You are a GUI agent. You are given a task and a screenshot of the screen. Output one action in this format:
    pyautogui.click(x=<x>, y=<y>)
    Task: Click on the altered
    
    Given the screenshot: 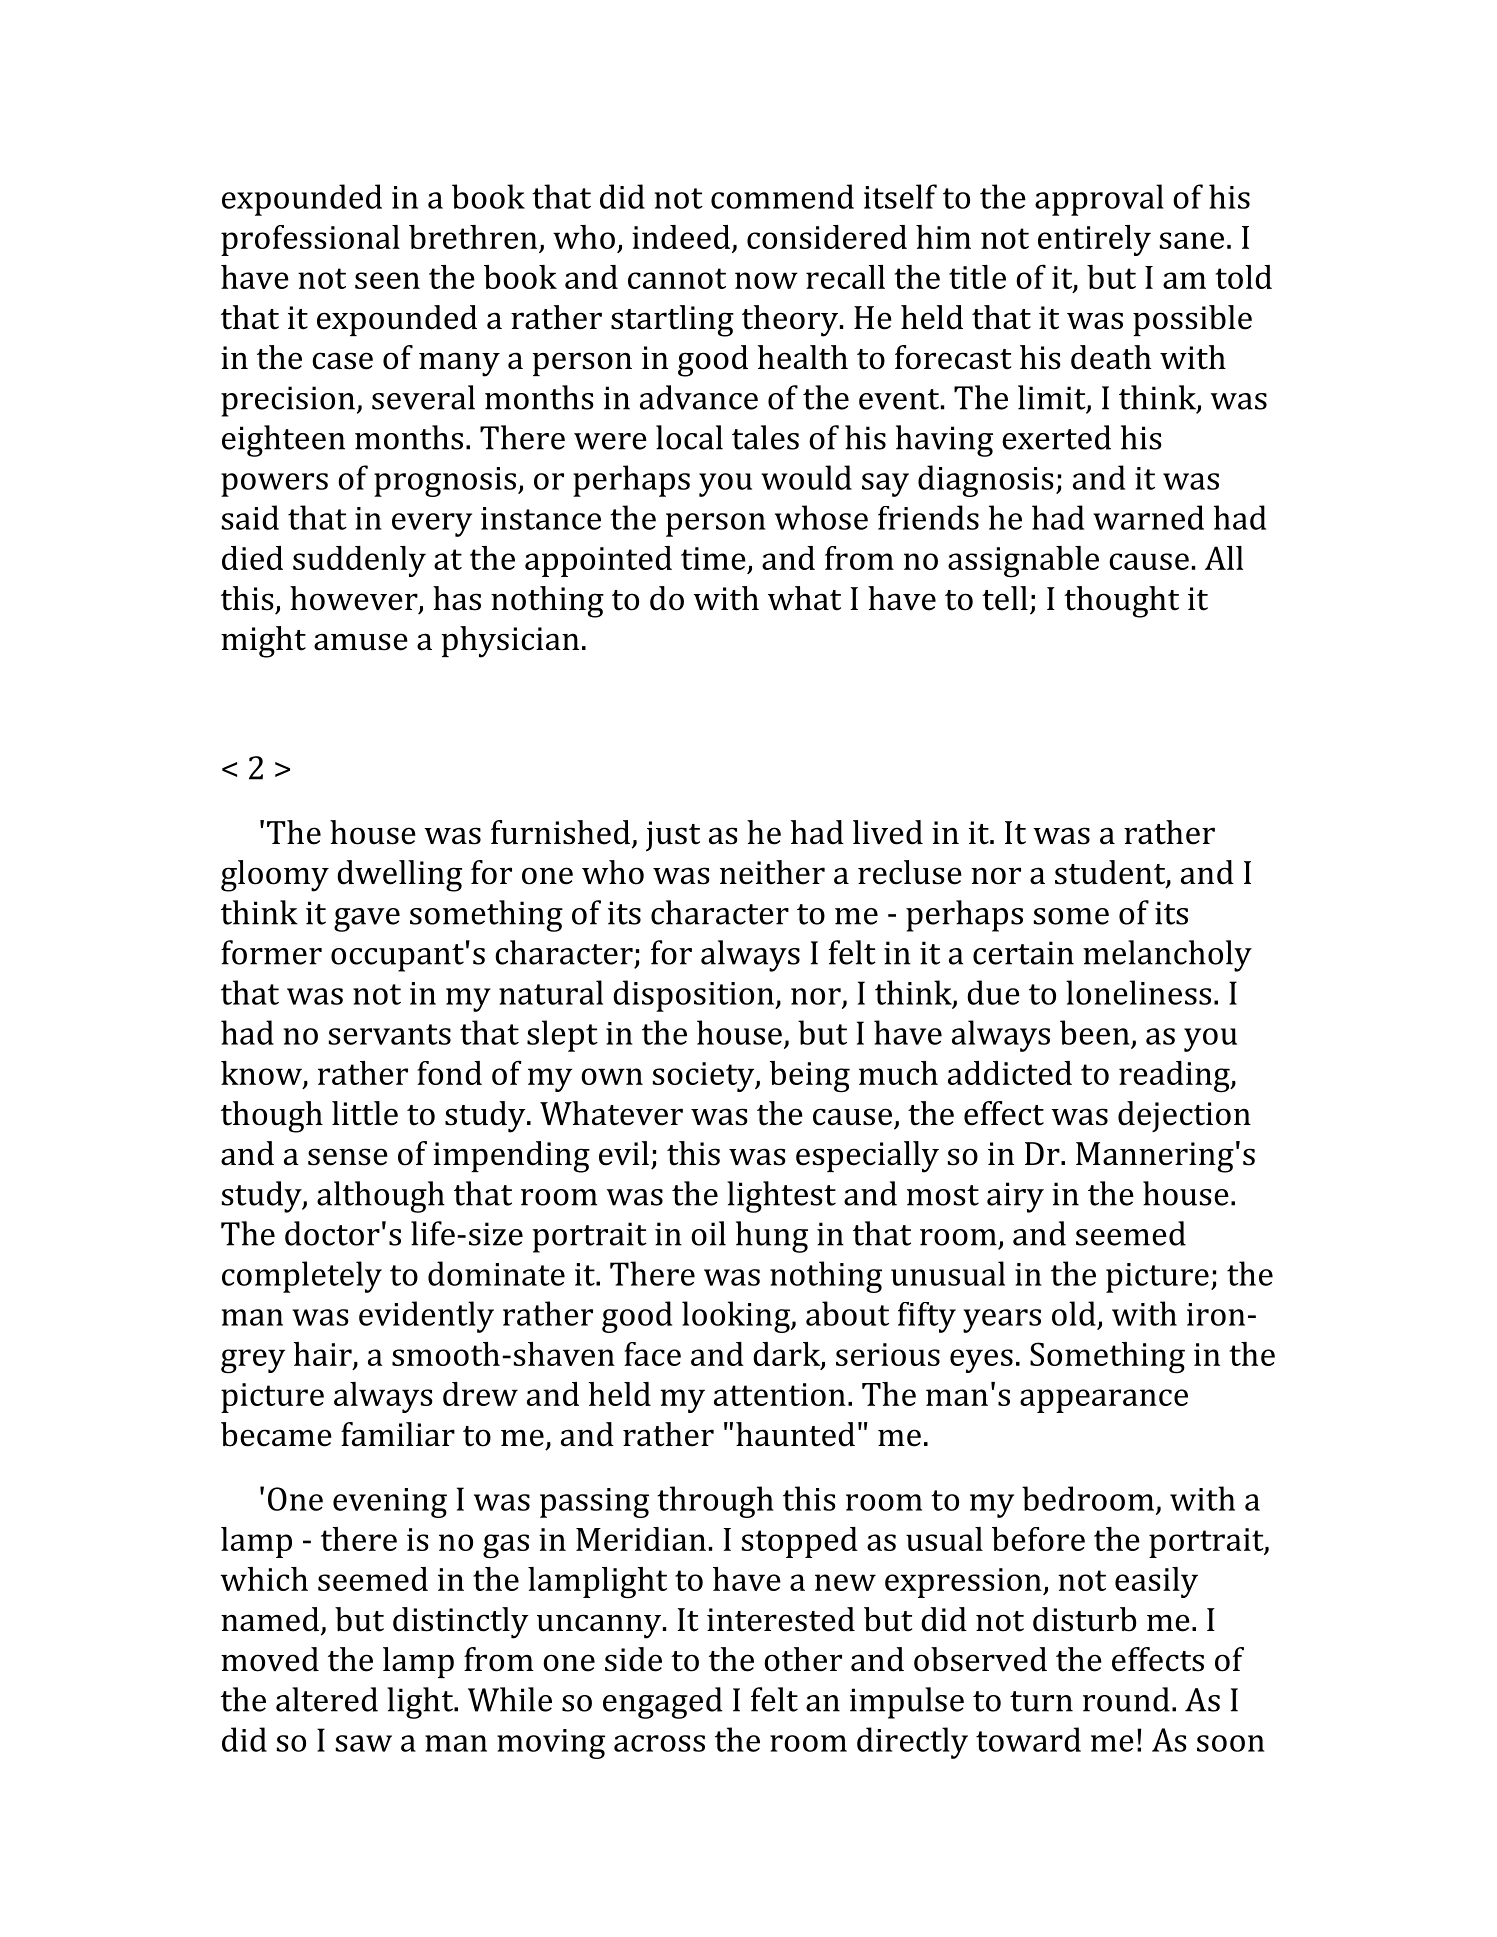 What is the action you would take?
    pyautogui.click(x=327, y=1699)
